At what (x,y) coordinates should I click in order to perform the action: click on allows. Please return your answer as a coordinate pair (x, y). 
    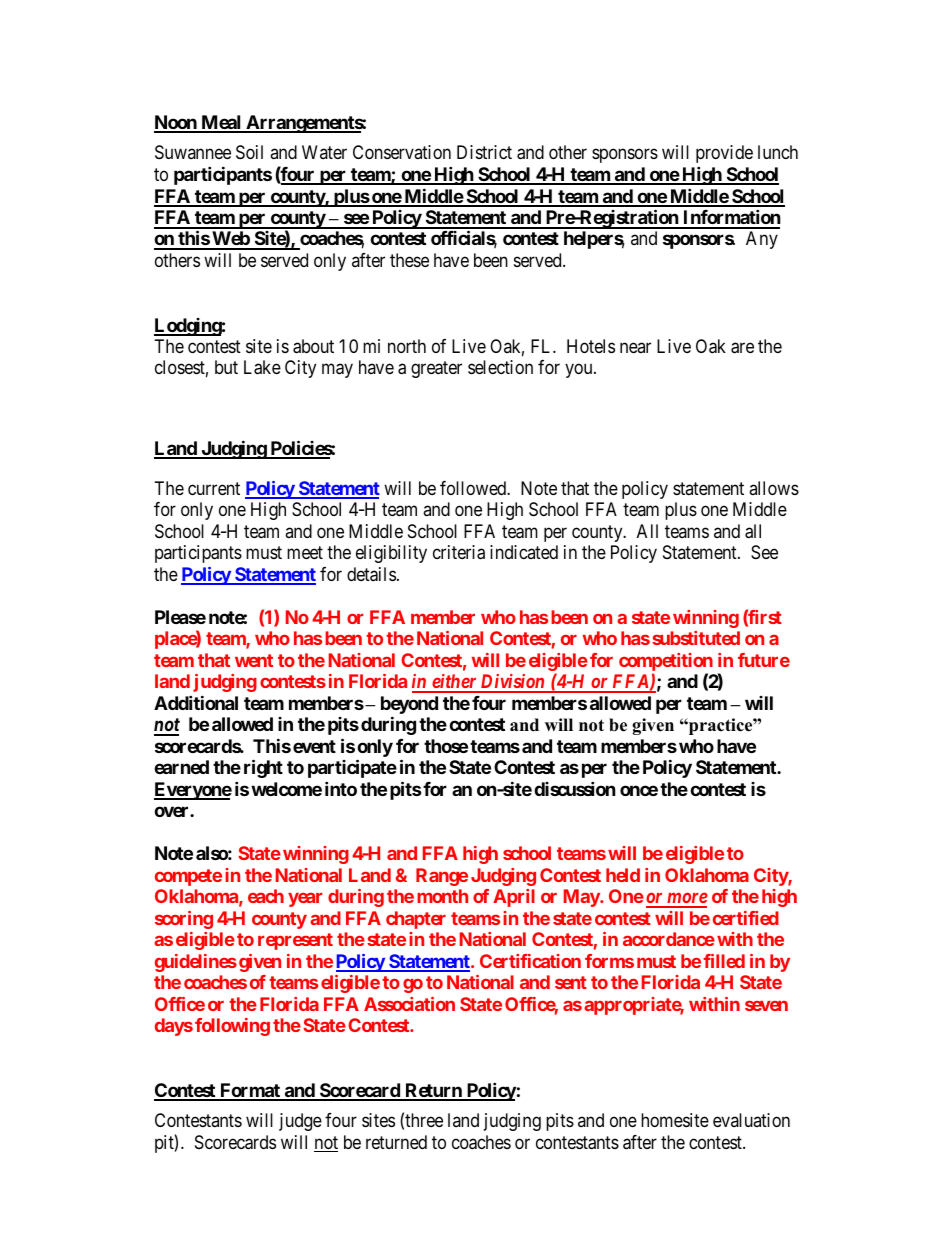
    Looking at the image, I should click on (774, 488).
